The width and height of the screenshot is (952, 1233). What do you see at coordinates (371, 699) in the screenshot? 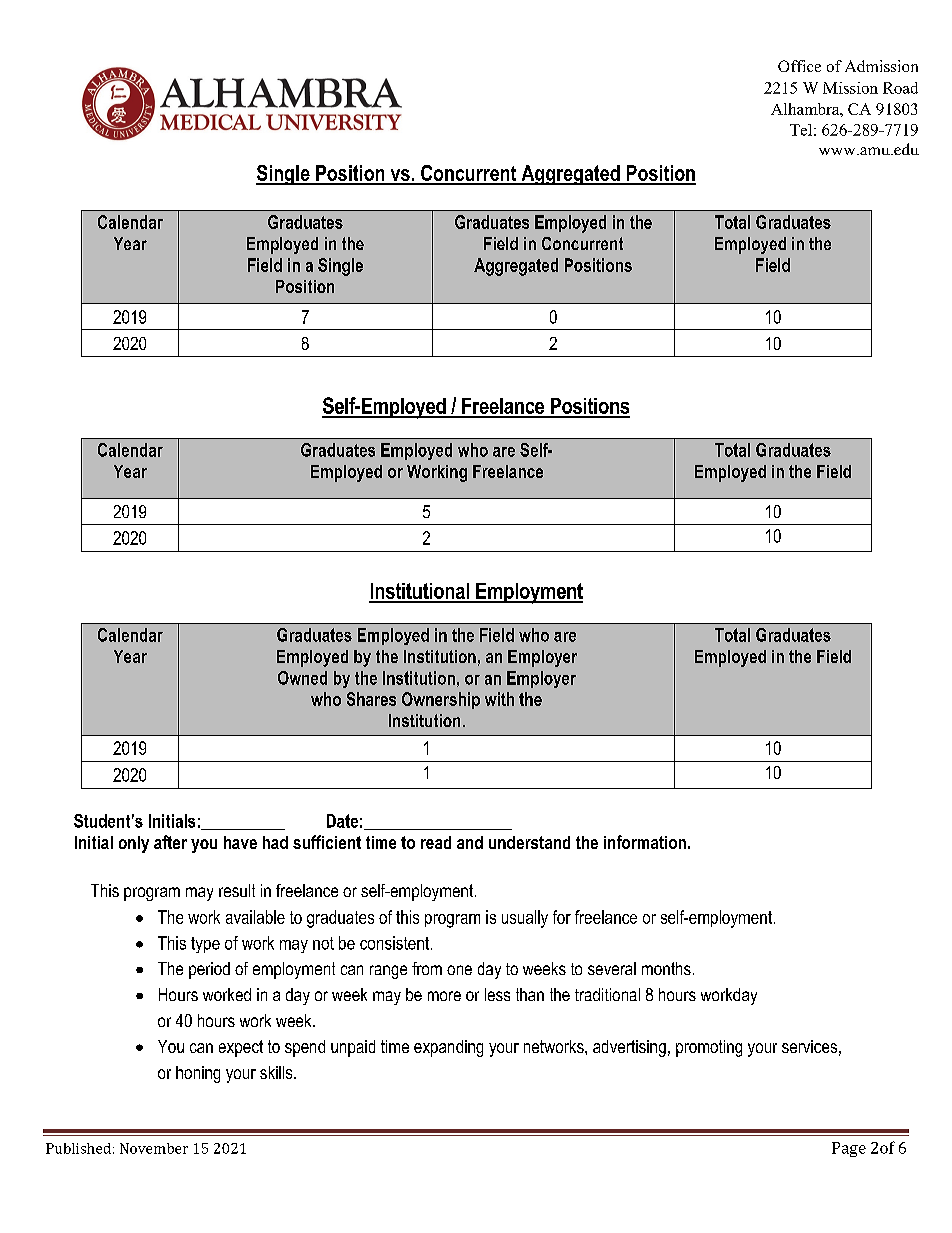
I see `Shares` at bounding box center [371, 699].
